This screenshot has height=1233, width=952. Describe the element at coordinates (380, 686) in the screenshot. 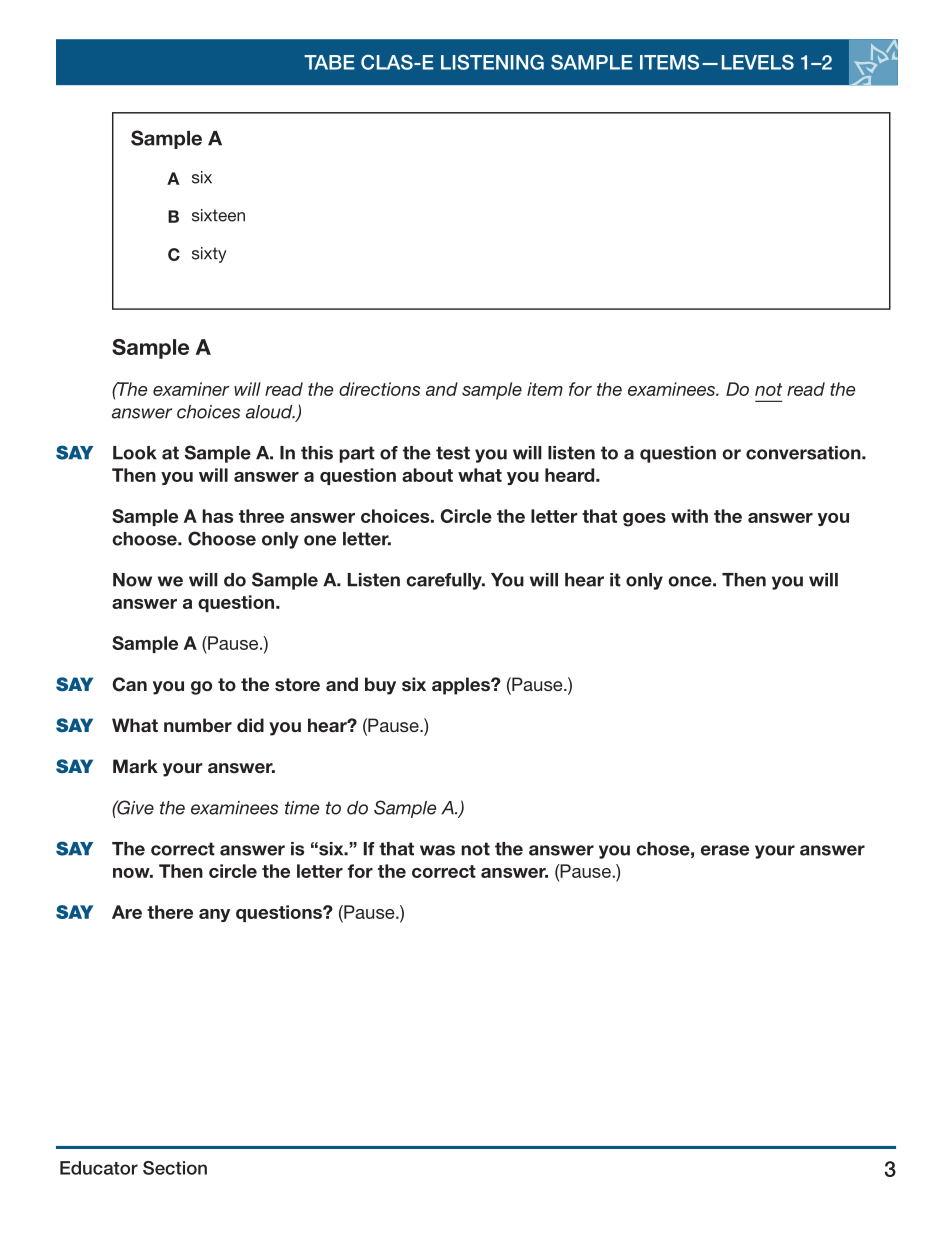

I see `buy` at that location.
